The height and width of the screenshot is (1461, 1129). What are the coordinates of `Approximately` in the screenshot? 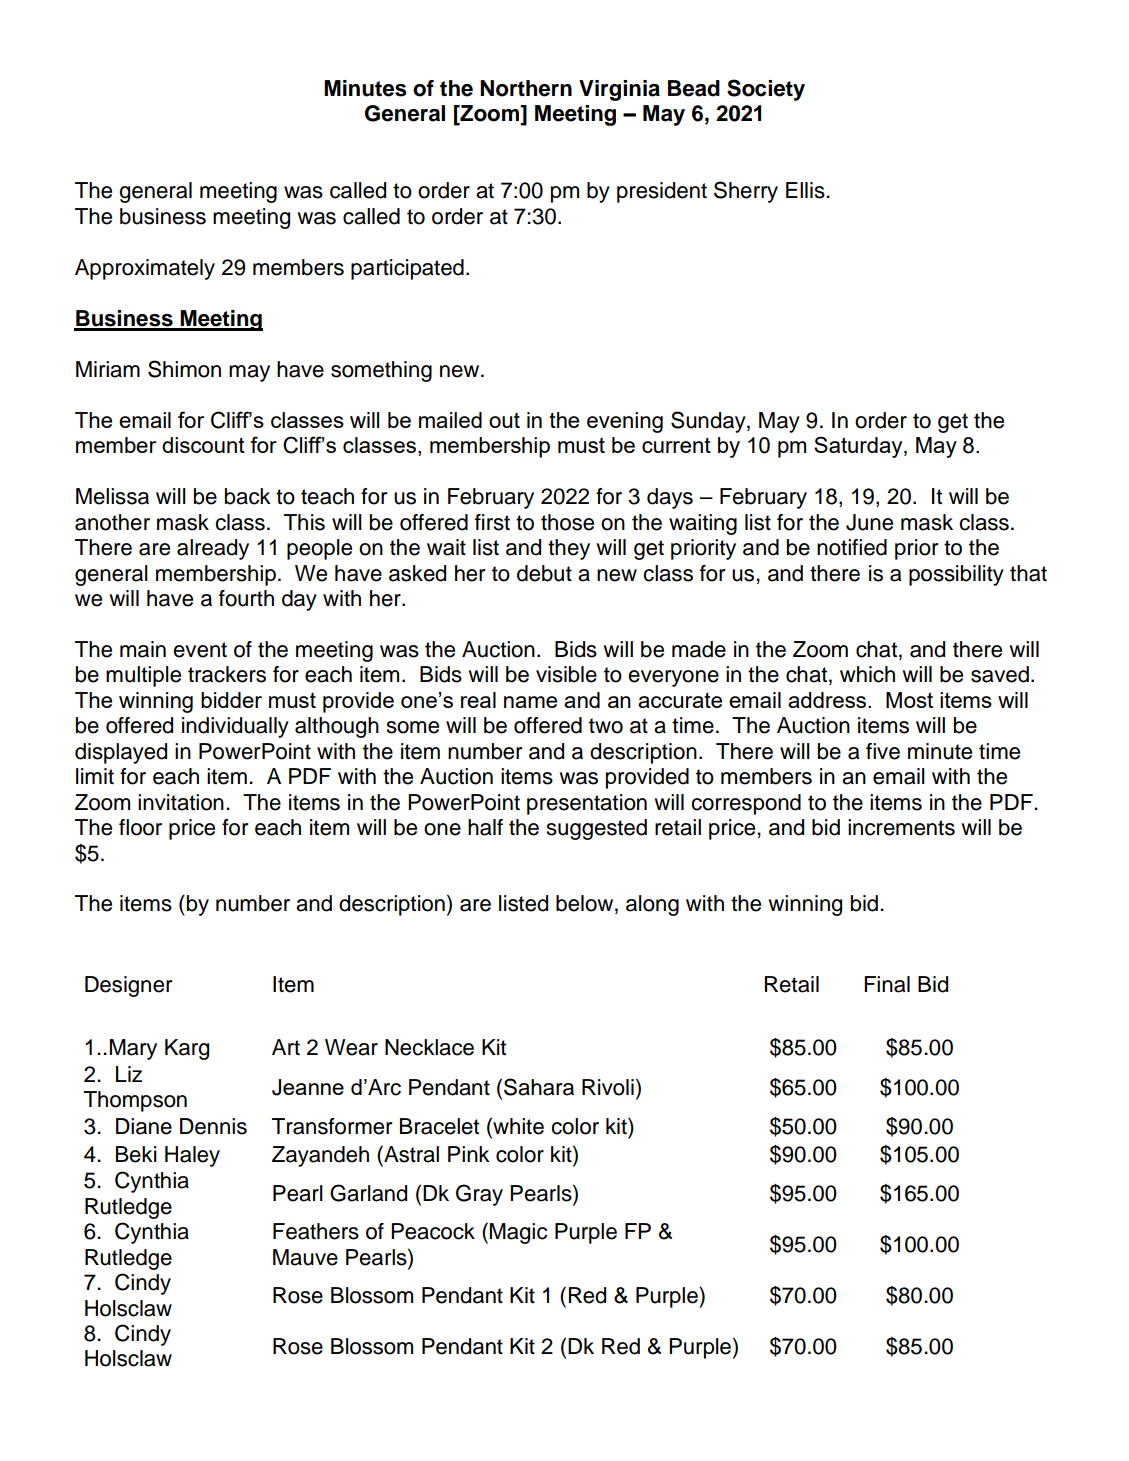 It's located at (145, 269).
